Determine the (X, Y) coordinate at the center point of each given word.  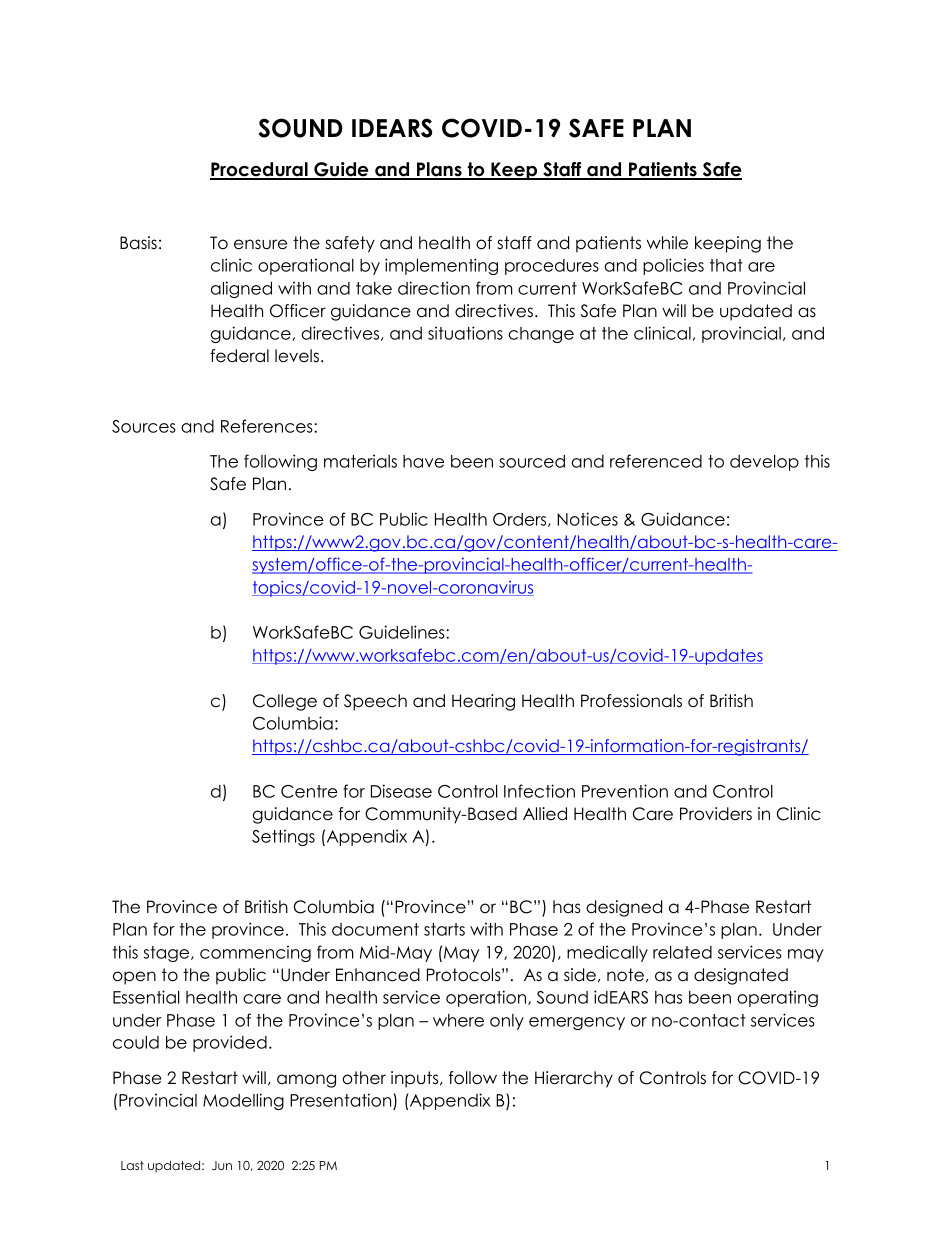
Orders (521, 520)
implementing (441, 266)
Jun (222, 1165)
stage (167, 954)
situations (465, 333)
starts (444, 929)
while (667, 243)
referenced (656, 461)
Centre (309, 791)
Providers (716, 814)
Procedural (260, 170)
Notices (587, 519)
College (285, 702)
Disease (401, 791)
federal (239, 356)
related (682, 952)
